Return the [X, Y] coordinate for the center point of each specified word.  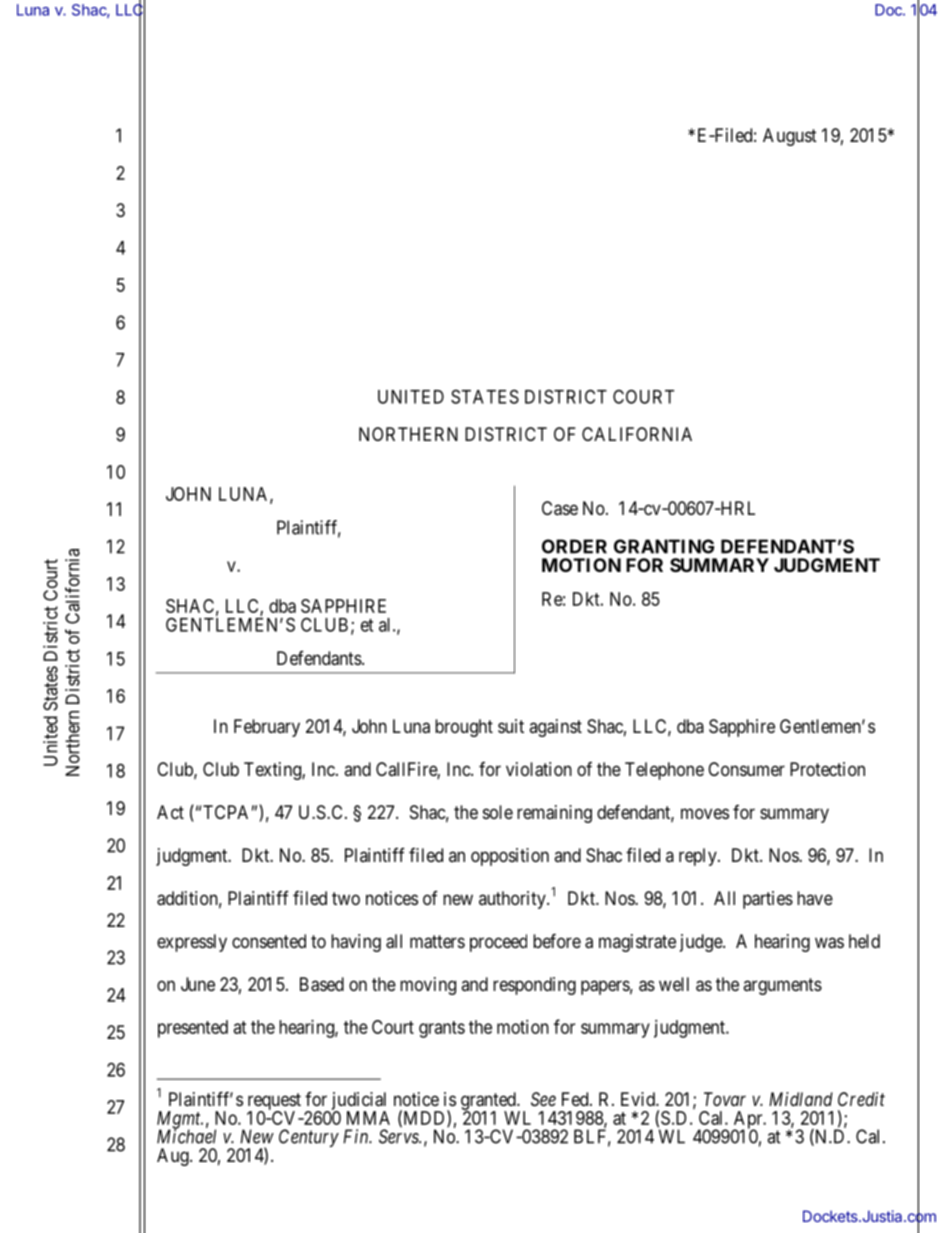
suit [511, 726]
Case [560, 508]
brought [464, 728]
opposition [510, 857]
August [790, 137]
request [274, 1102]
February [267, 728]
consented [269, 941]
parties [768, 900]
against [555, 728]
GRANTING [664, 546]
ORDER [574, 546]
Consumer [746, 769]
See [543, 1099]
